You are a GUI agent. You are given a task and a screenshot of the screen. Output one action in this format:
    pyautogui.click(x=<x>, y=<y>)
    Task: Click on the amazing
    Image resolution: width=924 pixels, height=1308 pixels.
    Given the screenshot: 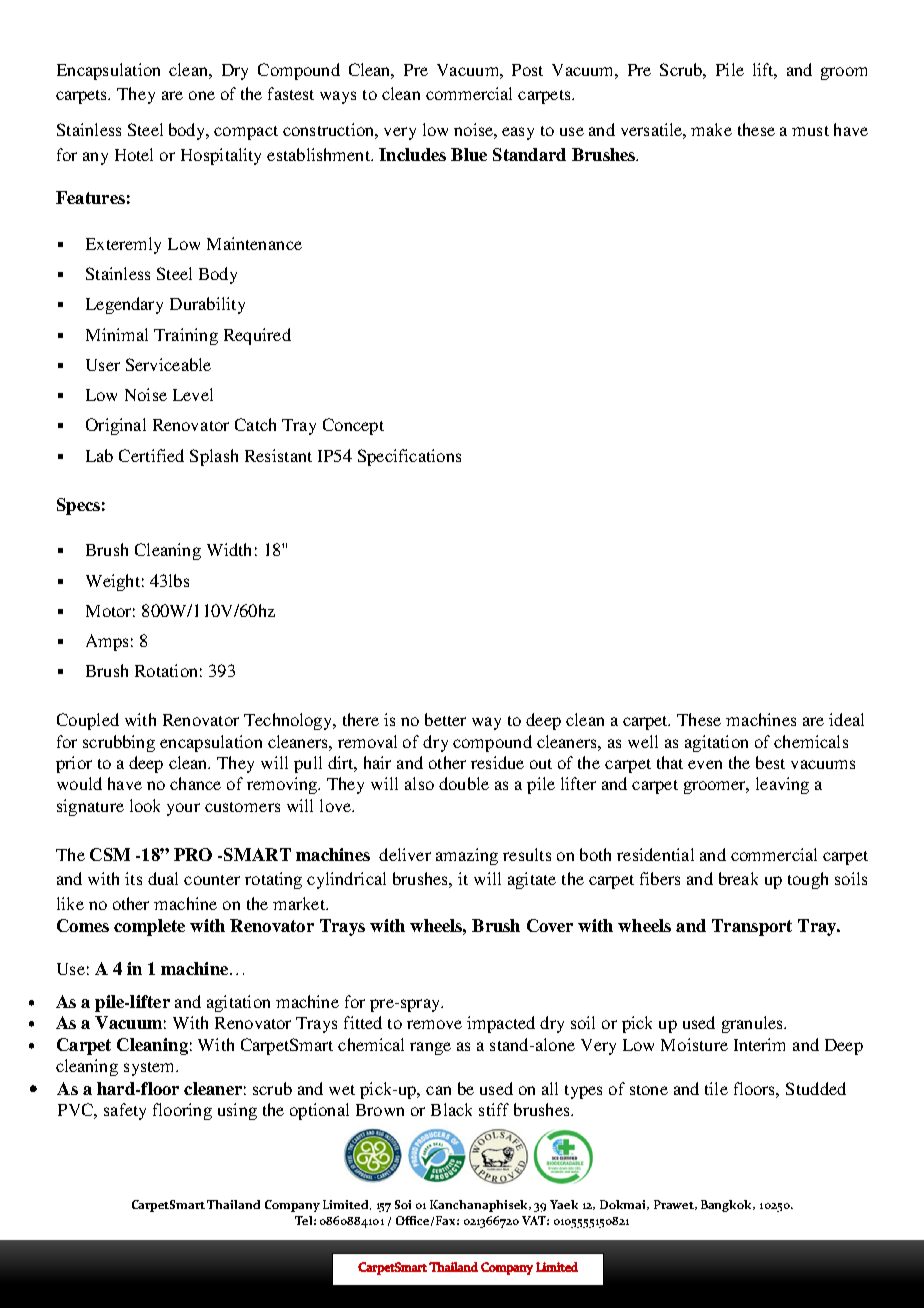 What is the action you would take?
    pyautogui.click(x=467, y=856)
